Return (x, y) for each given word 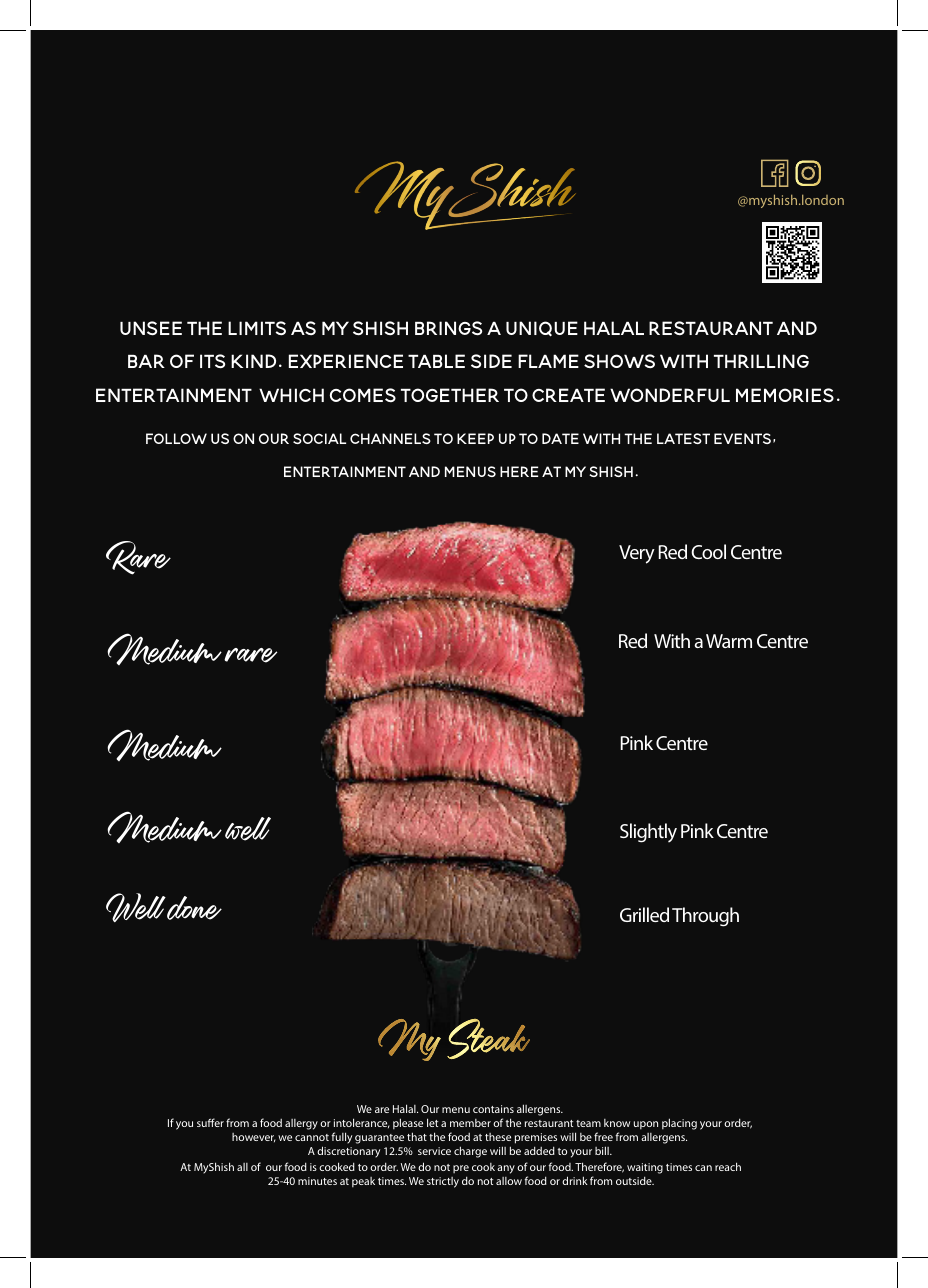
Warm (729, 641)
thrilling (761, 361)
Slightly (648, 833)
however (254, 1137)
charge (470, 1152)
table (436, 361)
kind (253, 361)
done (194, 908)
